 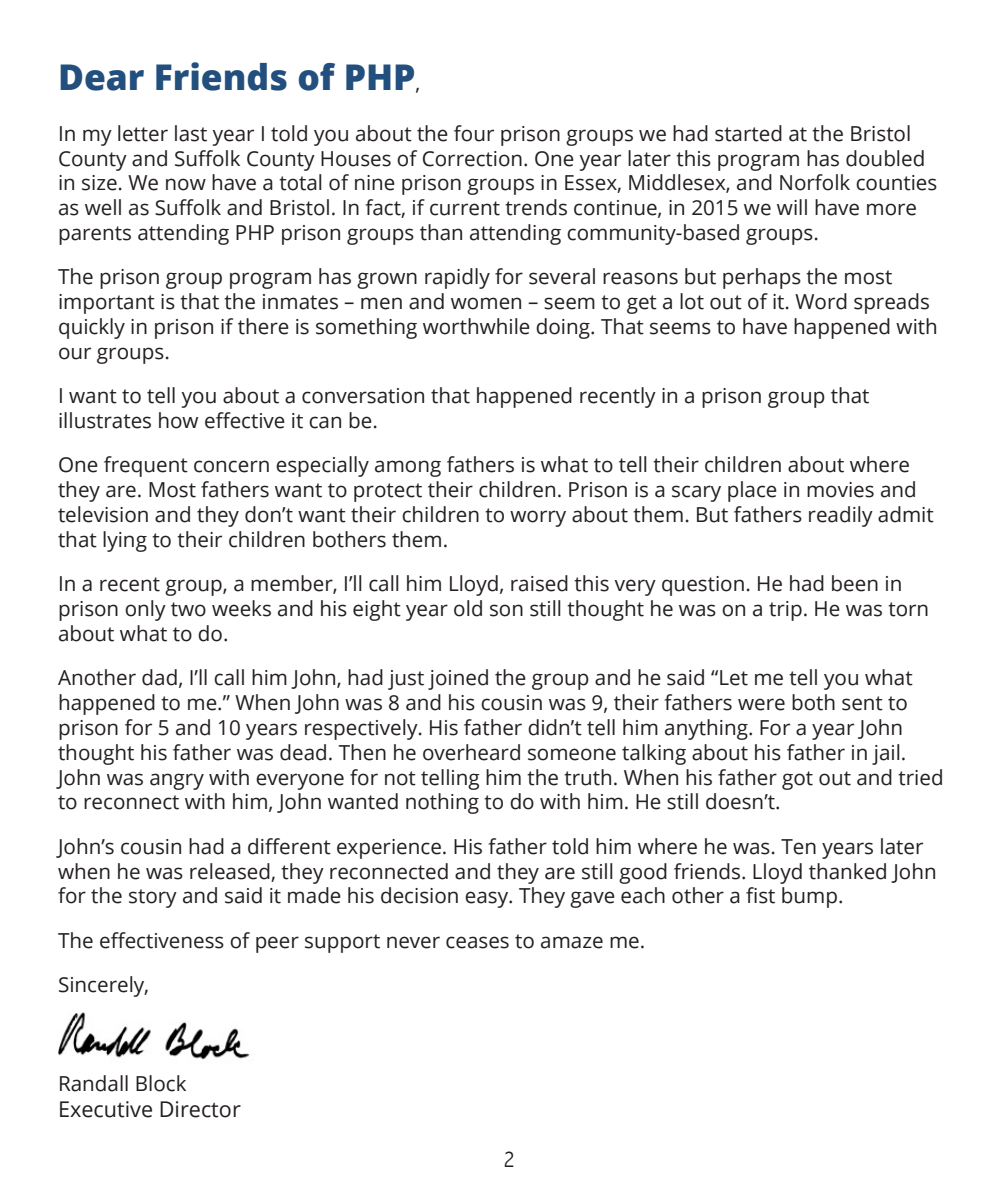 What do you see at coordinates (840, 490) in the screenshot?
I see `movies` at bounding box center [840, 490].
